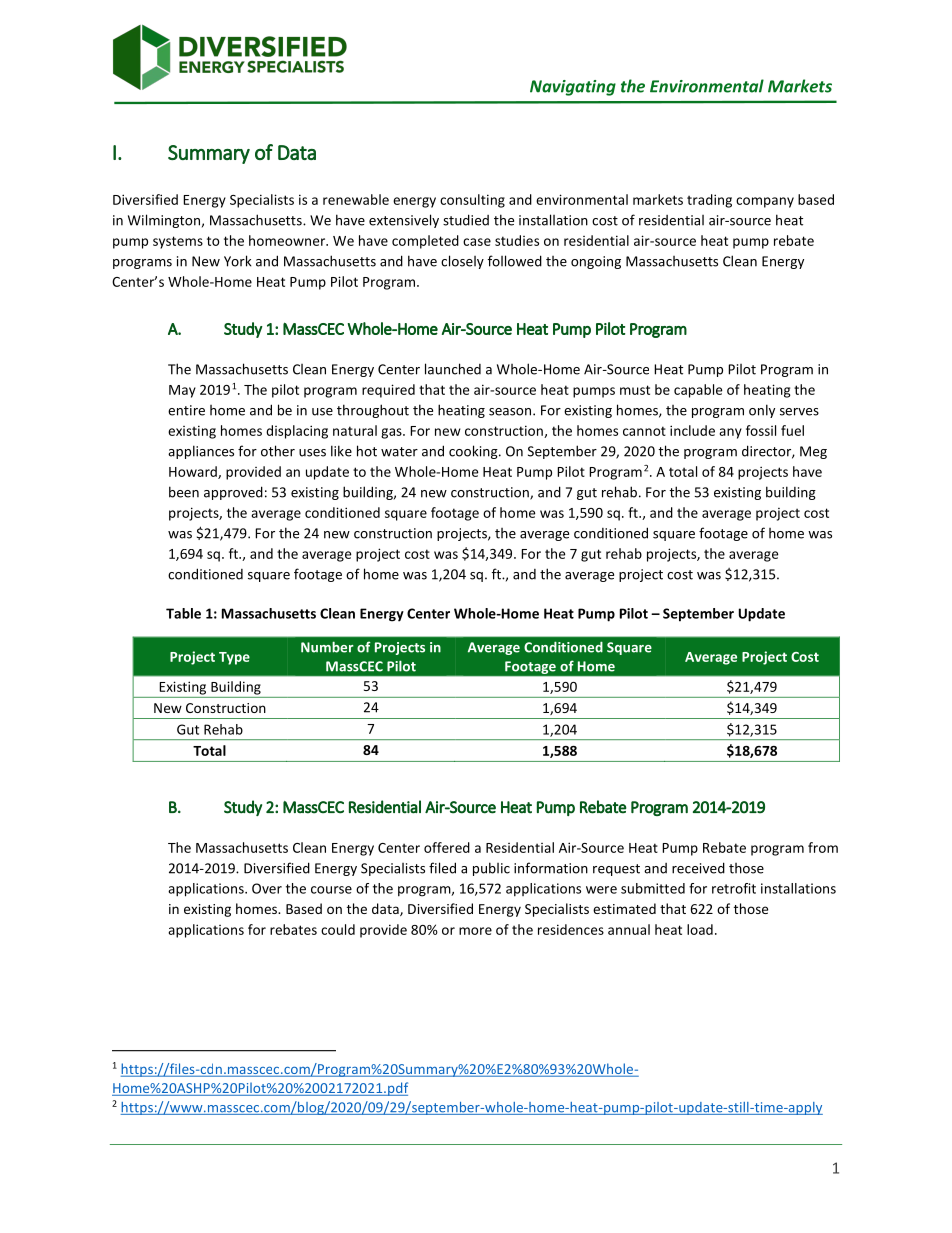  Describe the element at coordinates (327, 647) in the page. I see `Number` at that location.
